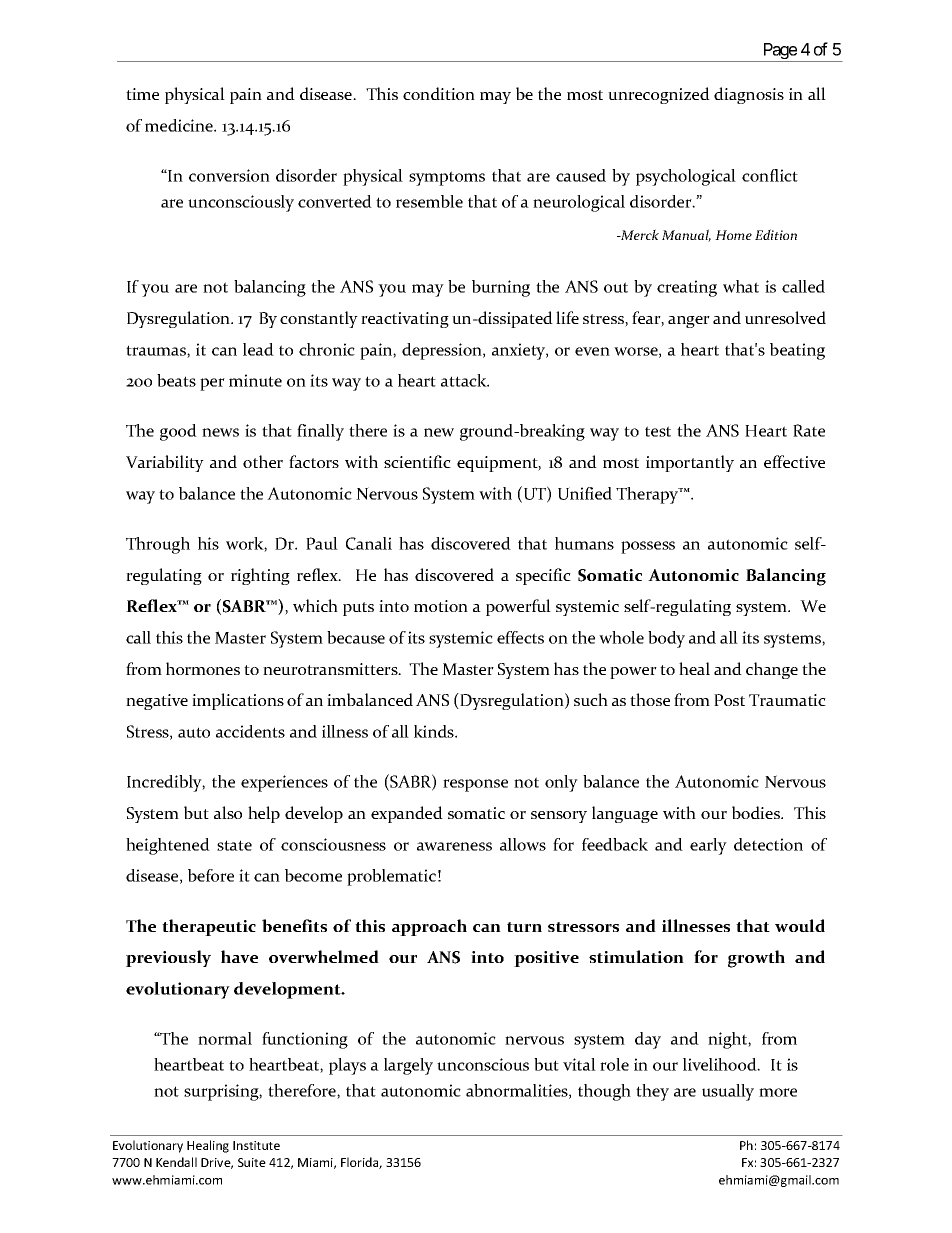 The image size is (952, 1233). Describe the element at coordinates (749, 95) in the image. I see `diagnosis` at that location.
